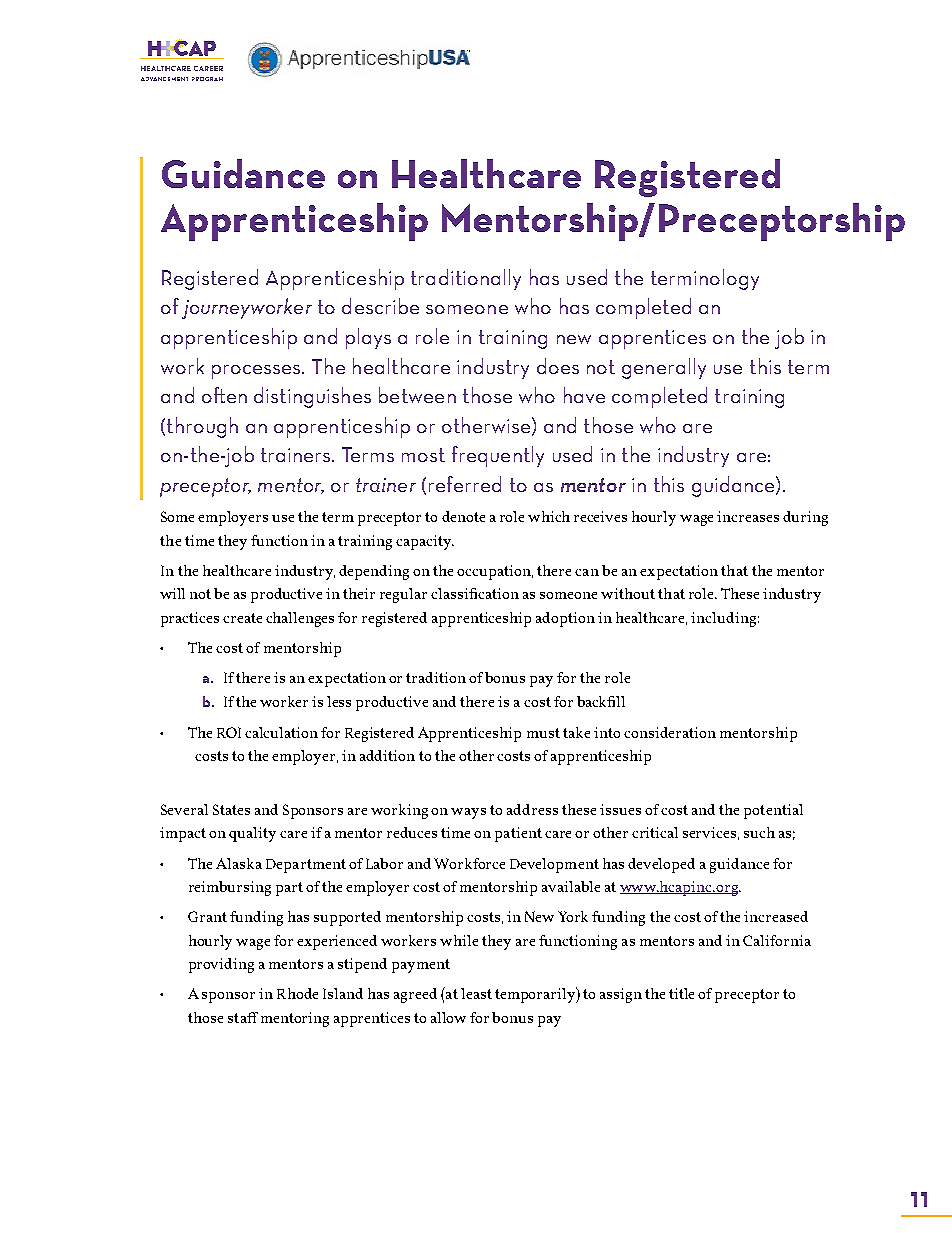  I want to click on processes, so click(257, 372).
